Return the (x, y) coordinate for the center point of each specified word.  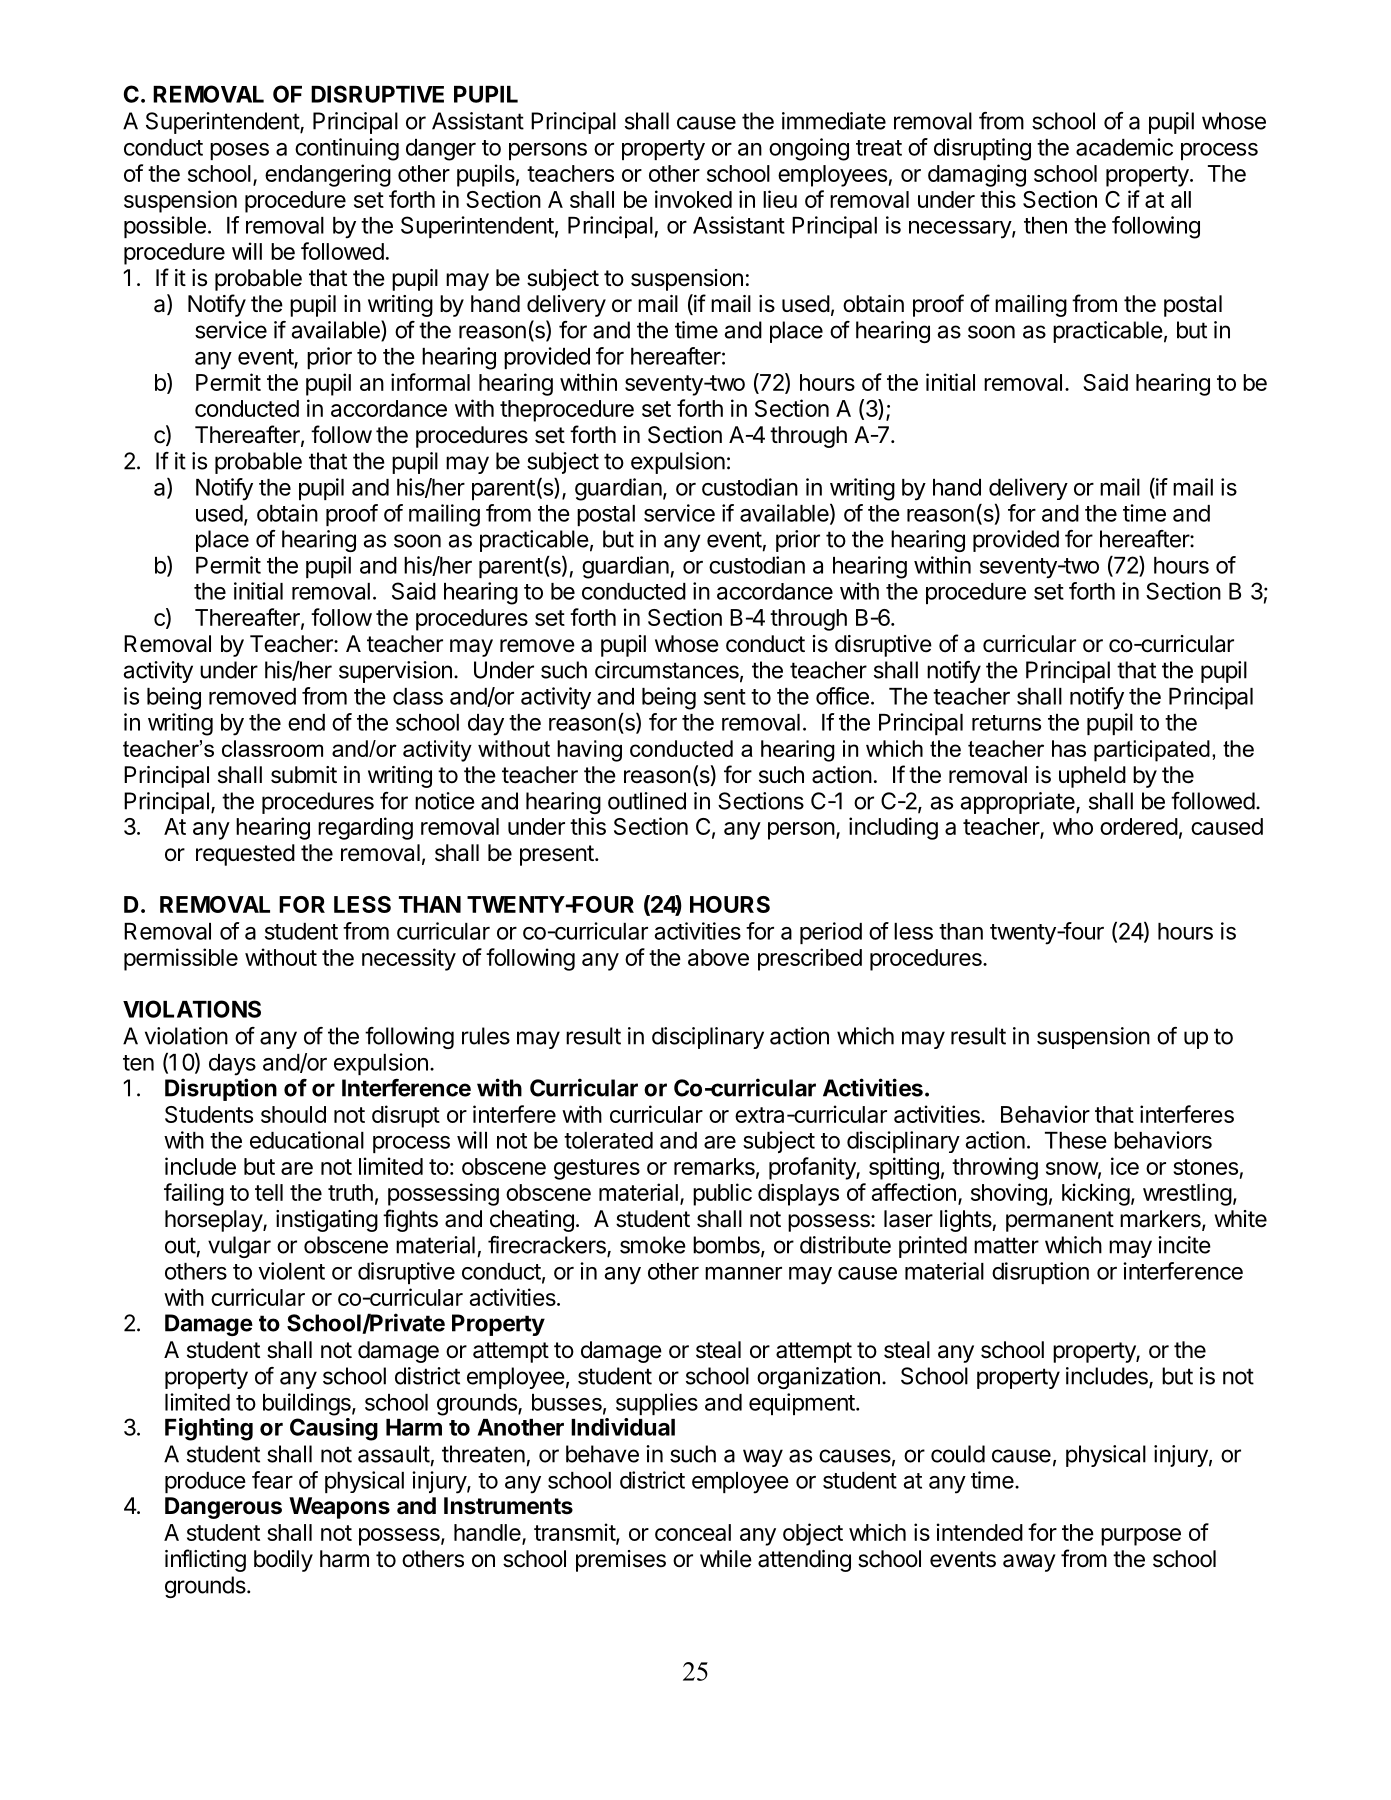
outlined (647, 801)
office (842, 696)
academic (1124, 147)
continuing (347, 149)
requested (245, 855)
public (722, 1194)
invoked (693, 199)
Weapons (339, 1508)
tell (269, 1192)
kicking (1096, 1194)
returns (1006, 723)
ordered (1139, 826)
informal (430, 382)
